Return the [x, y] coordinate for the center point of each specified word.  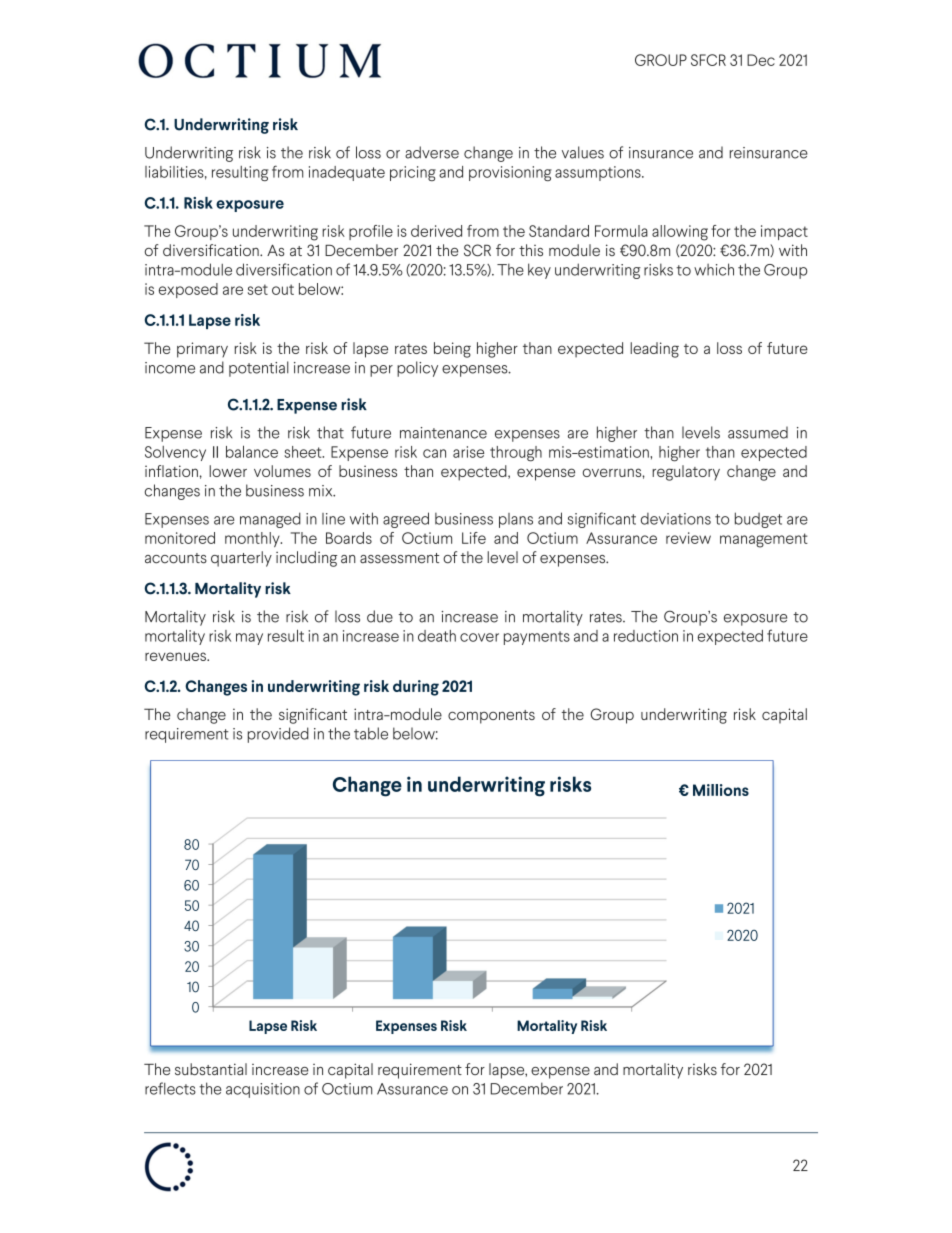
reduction [646, 636]
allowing [680, 233]
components [491, 717]
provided [278, 735]
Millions [721, 790]
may [249, 639]
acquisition [263, 1090]
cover [479, 637]
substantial [211, 1069]
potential [259, 369]
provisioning [510, 173]
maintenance [443, 433]
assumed [758, 432]
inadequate [347, 173]
